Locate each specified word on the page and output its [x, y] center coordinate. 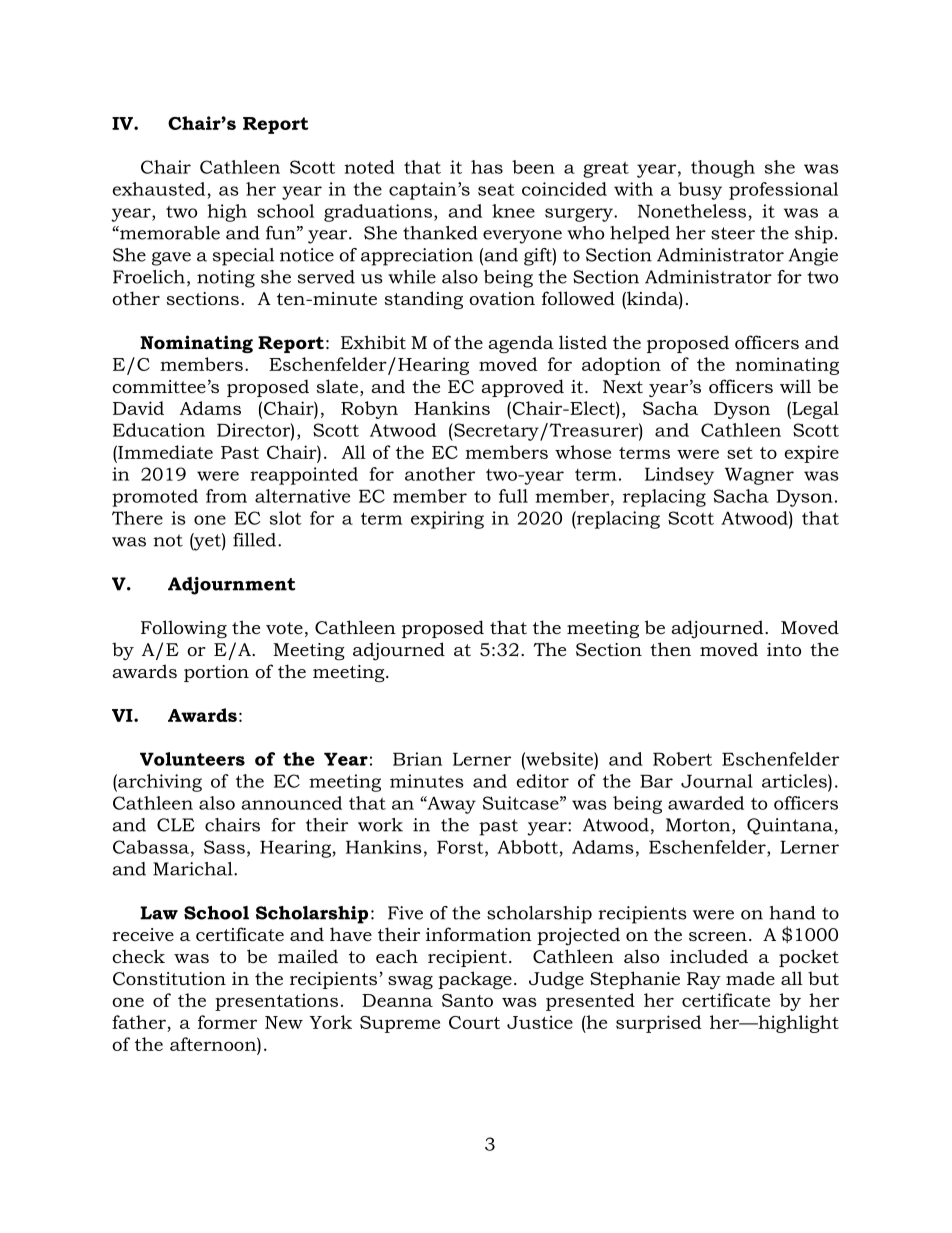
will [795, 386]
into [784, 650]
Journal [717, 781]
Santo [467, 1000]
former [227, 1022]
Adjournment [231, 586]
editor [543, 781]
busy [700, 191]
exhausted [159, 189]
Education [159, 430]
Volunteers [192, 759]
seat [496, 190]
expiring [447, 520]
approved [522, 388]
